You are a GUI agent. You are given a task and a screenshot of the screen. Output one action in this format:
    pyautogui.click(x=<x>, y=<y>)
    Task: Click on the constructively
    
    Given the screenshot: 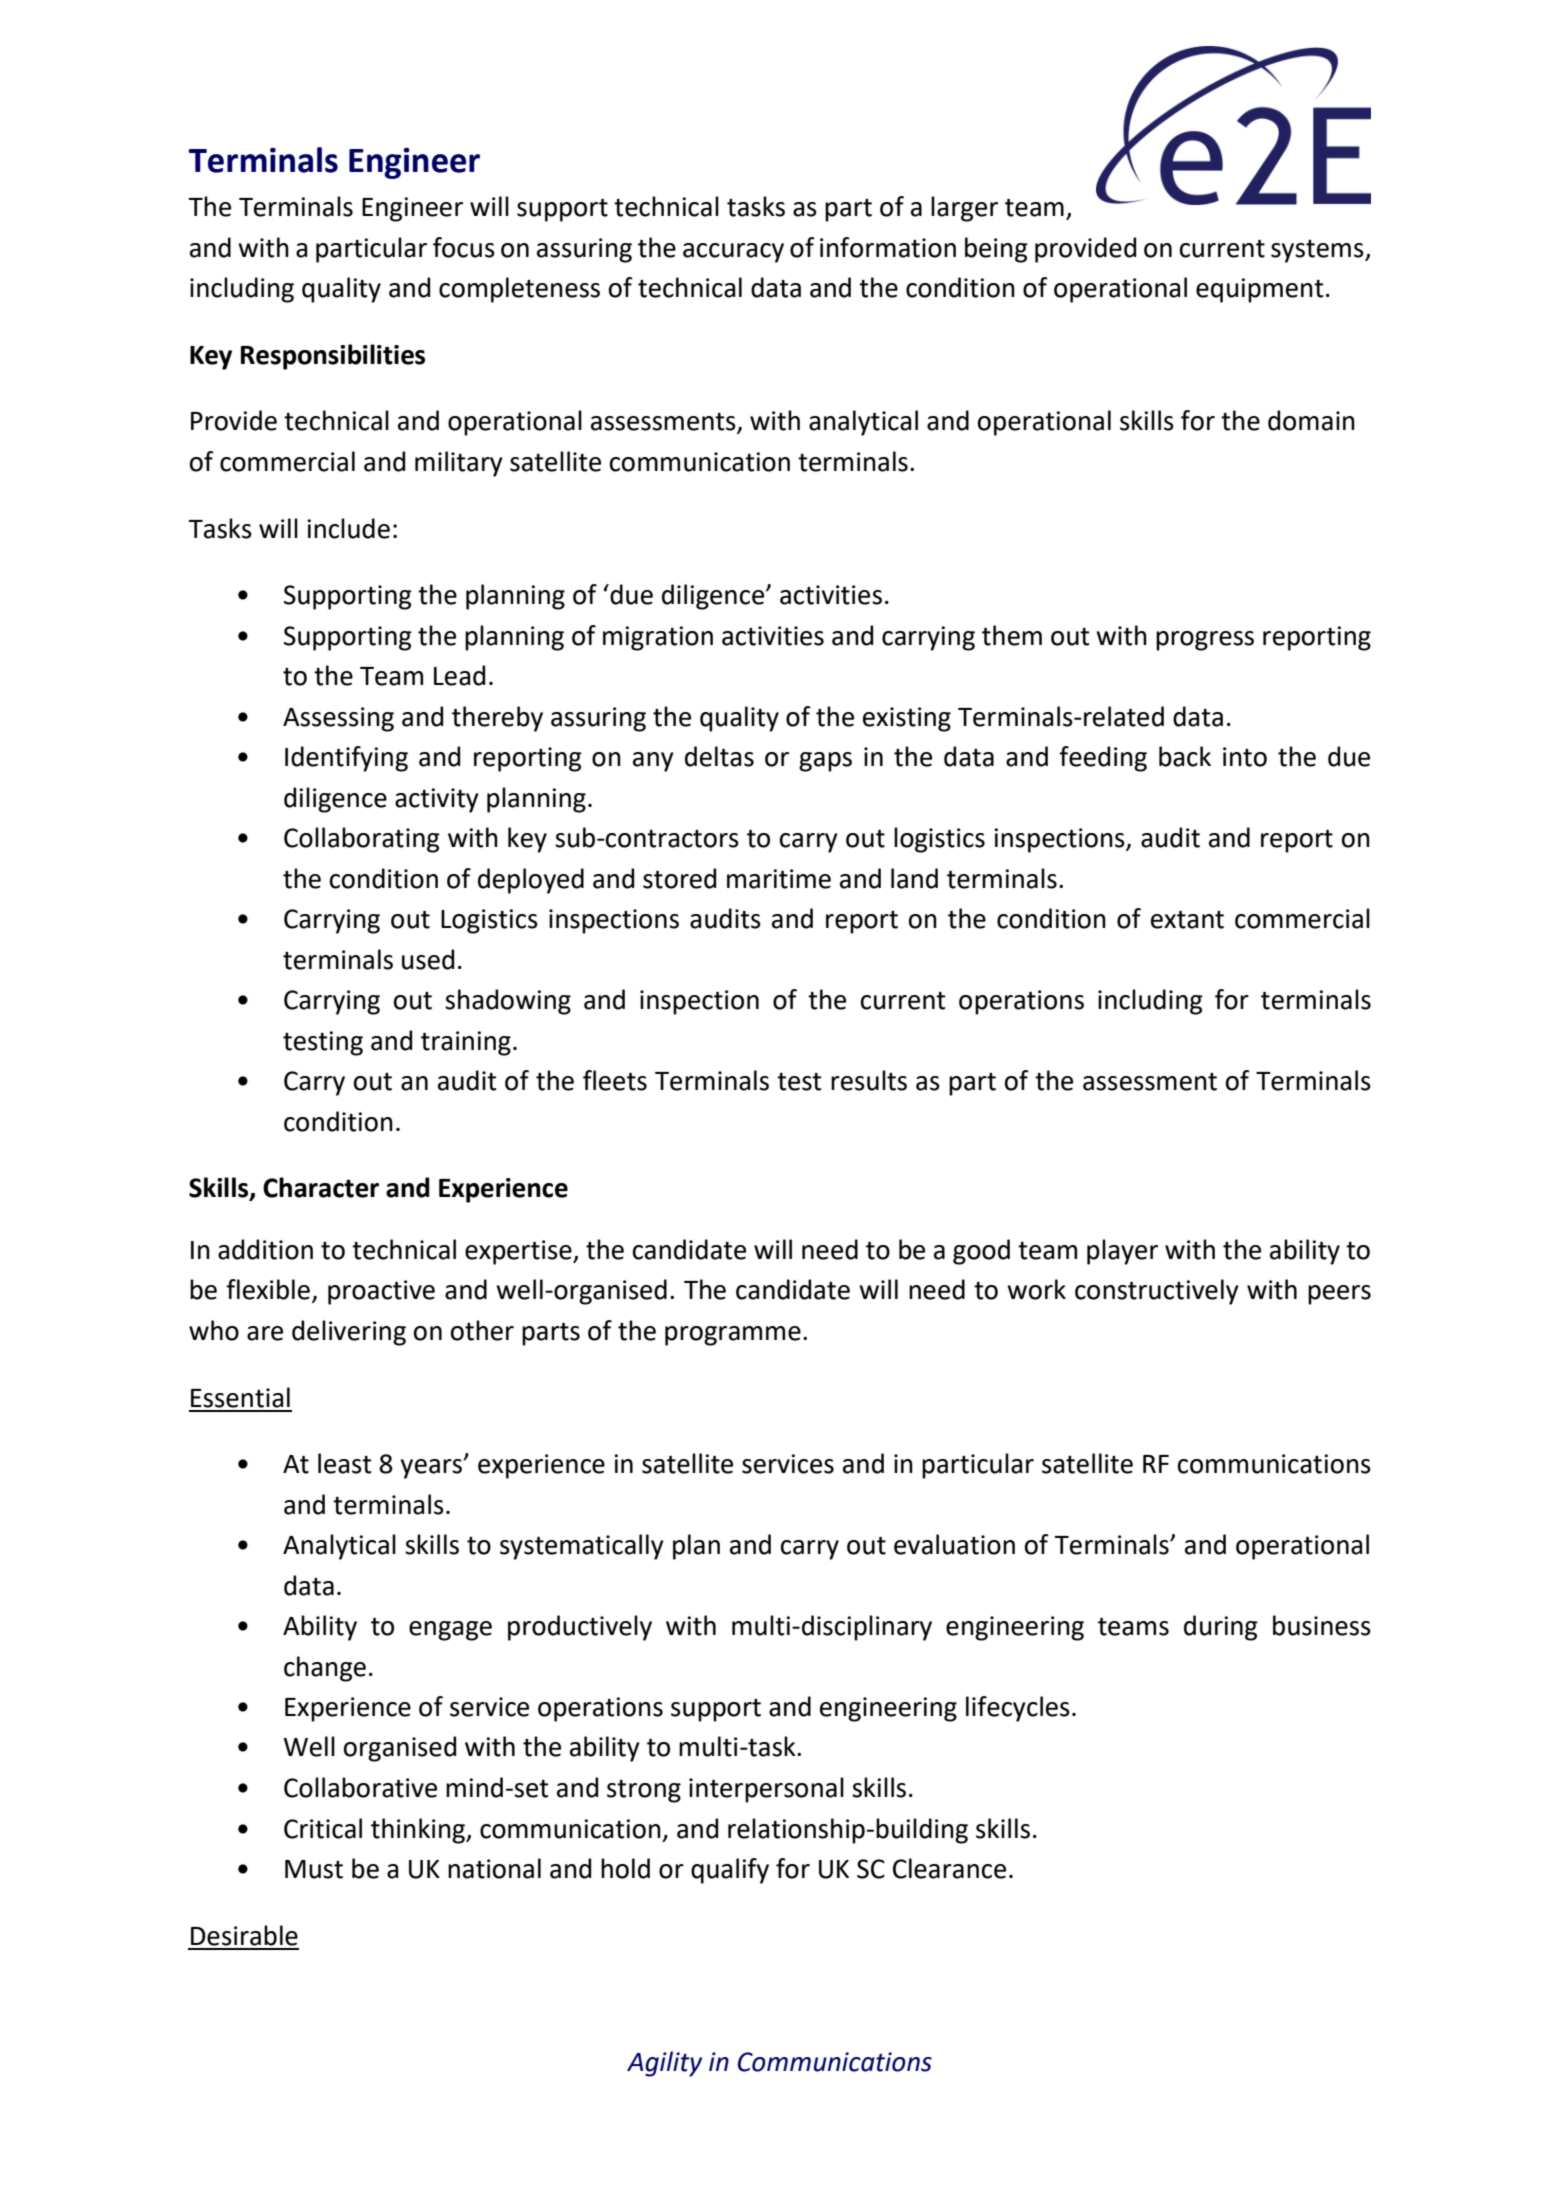 What is the action you would take?
    pyautogui.click(x=1157, y=1292)
